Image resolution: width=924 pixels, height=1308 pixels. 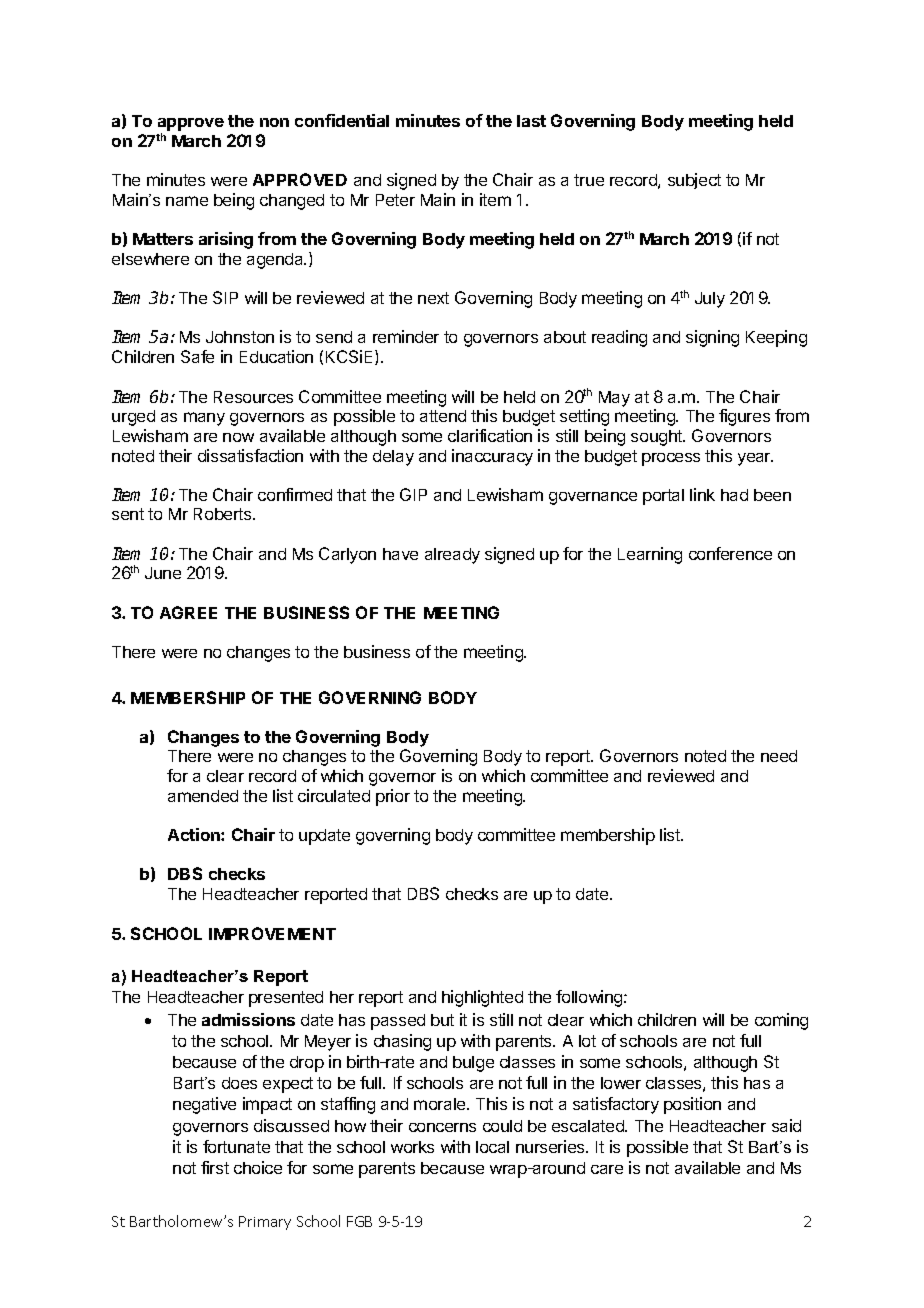 What do you see at coordinates (443, 416) in the screenshot?
I see `attend` at bounding box center [443, 416].
